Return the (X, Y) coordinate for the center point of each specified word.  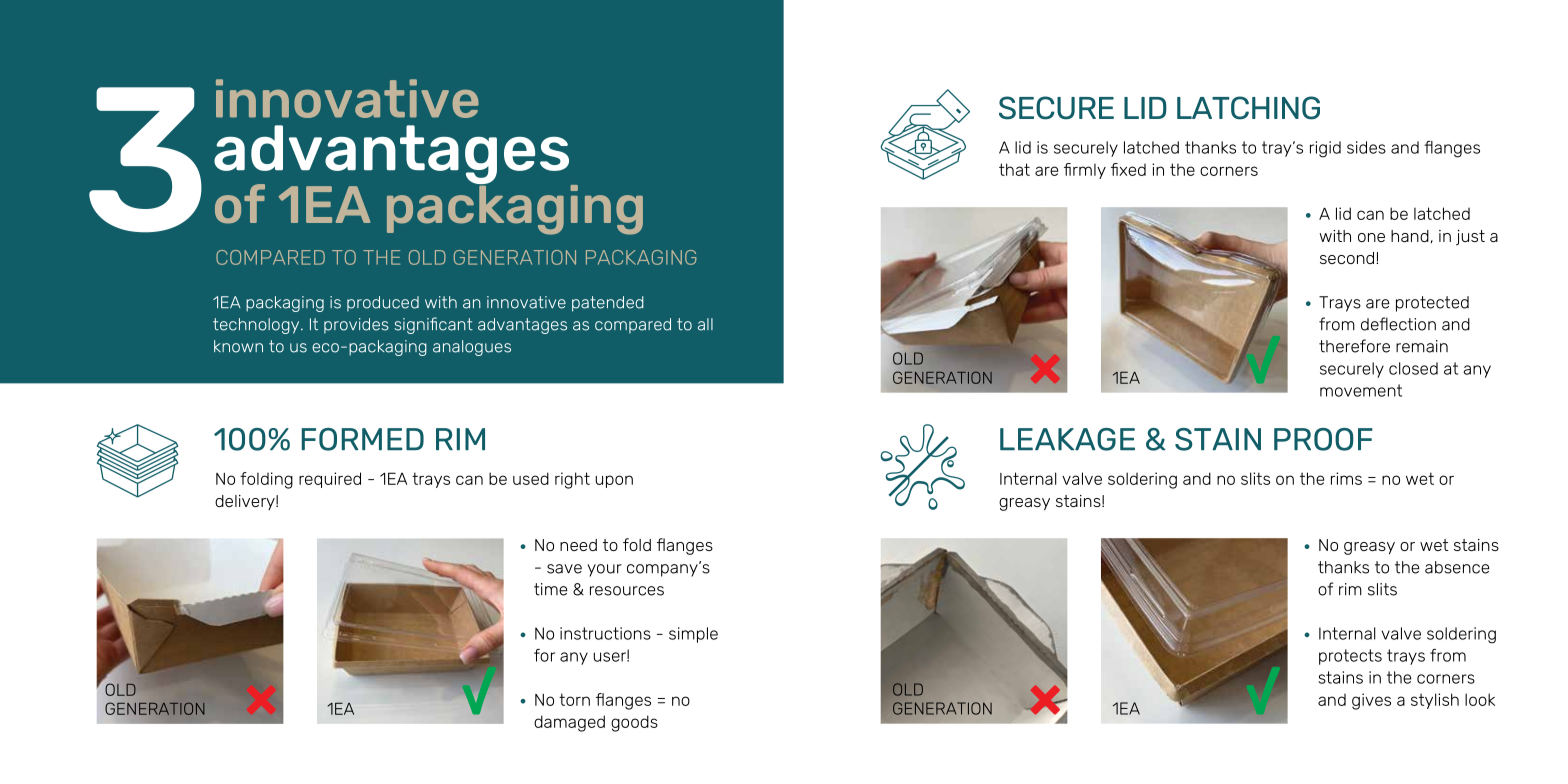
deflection (1398, 324)
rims (1346, 478)
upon (614, 481)
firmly (1085, 171)
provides (356, 325)
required (330, 480)
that (1014, 169)
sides (1366, 147)
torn (574, 699)
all (705, 324)
